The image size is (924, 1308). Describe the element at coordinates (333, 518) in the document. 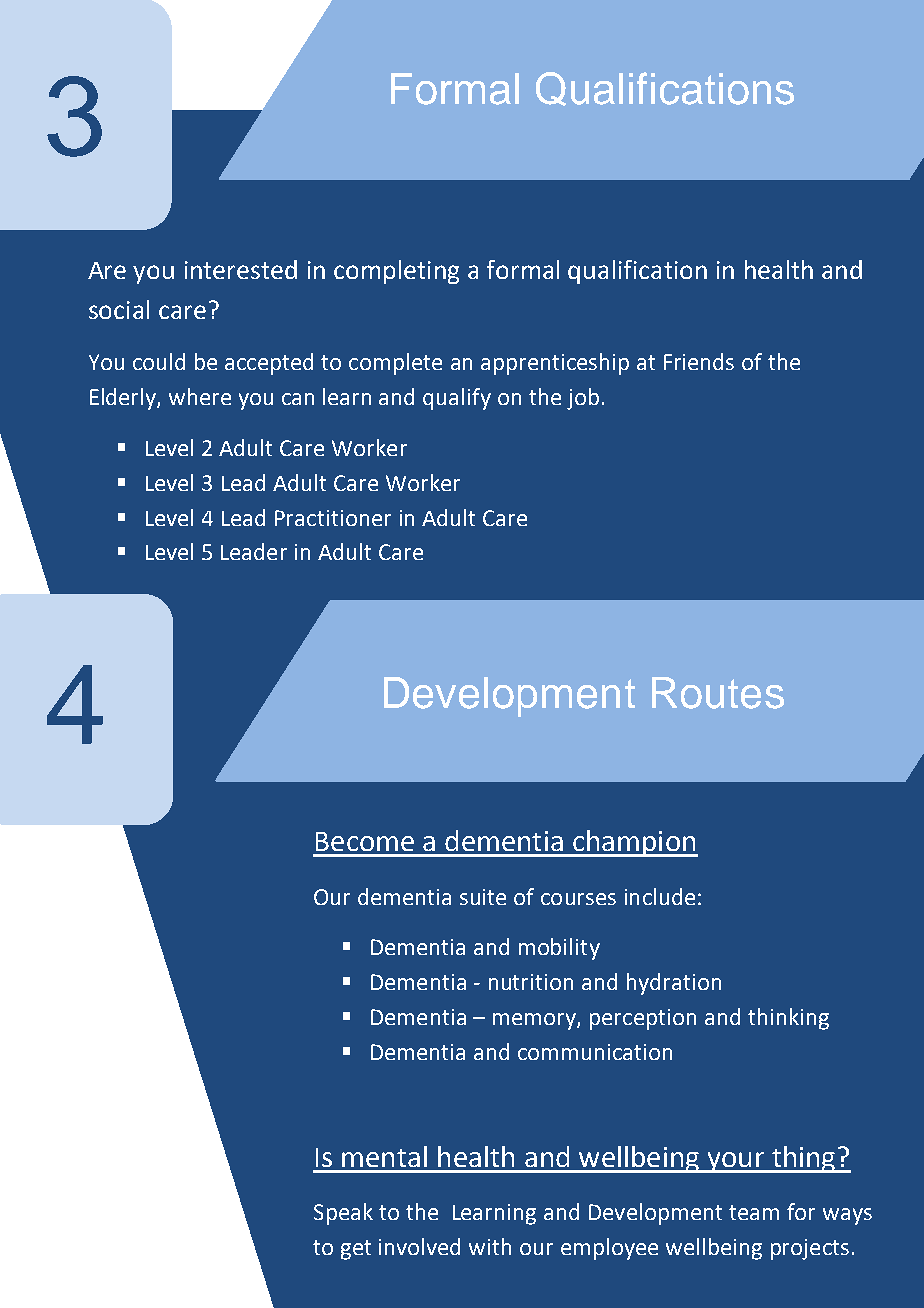

I see `Practitioner` at that location.
